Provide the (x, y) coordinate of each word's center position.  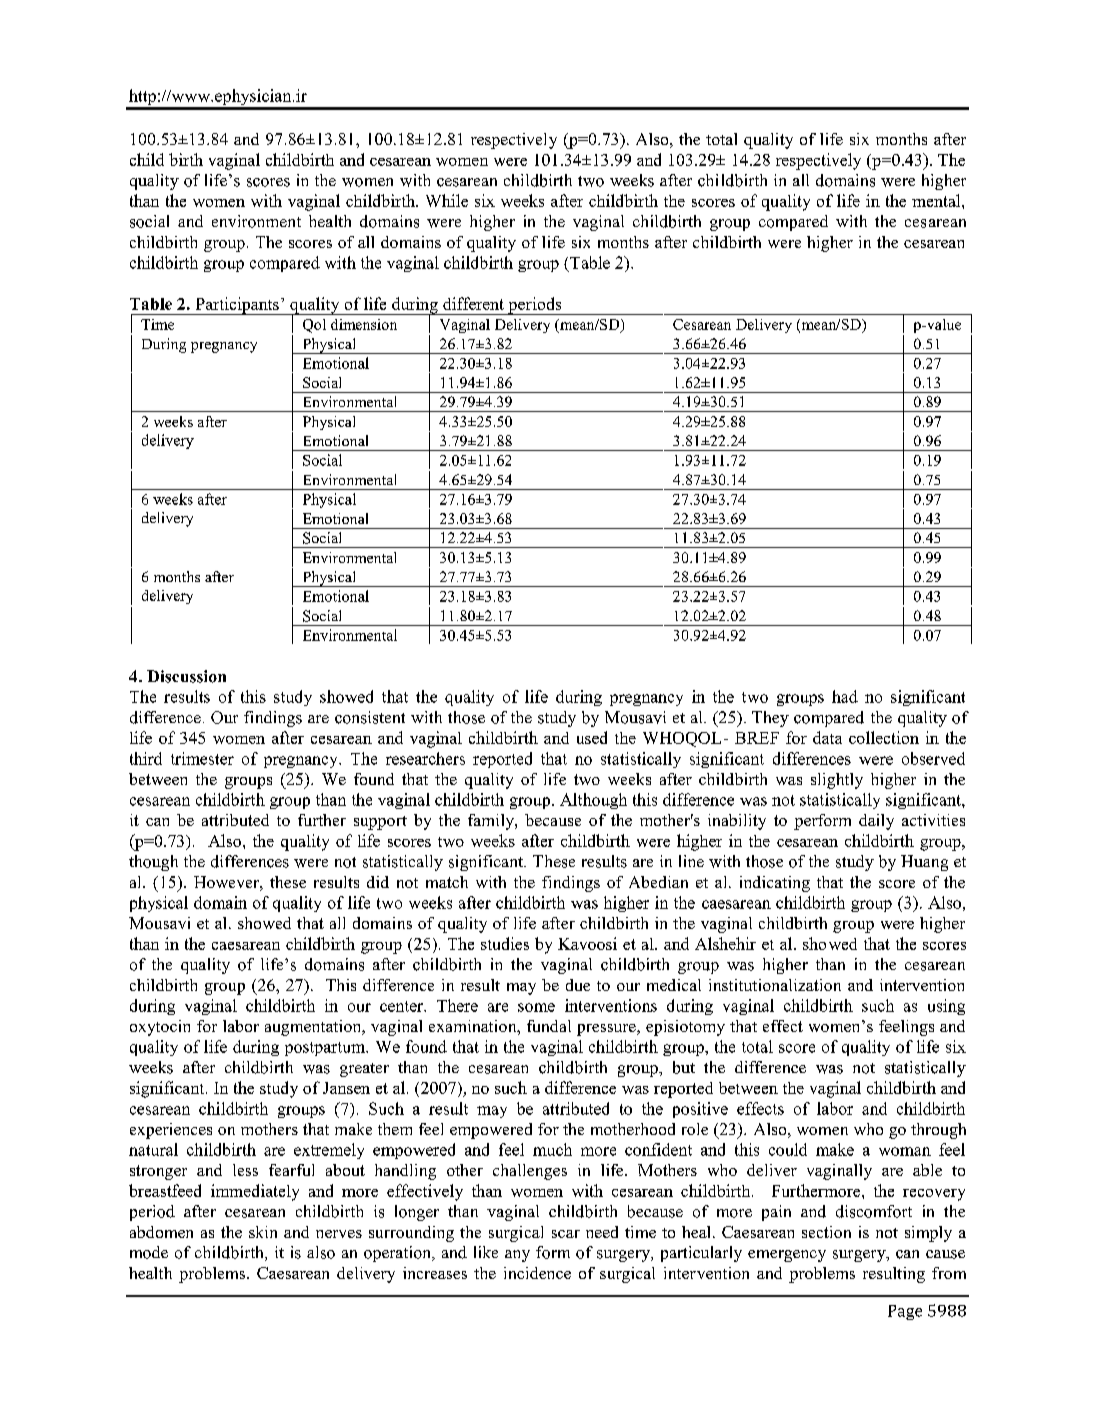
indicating (775, 884)
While (447, 200)
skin (263, 1232)
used (592, 737)
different (473, 303)
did (378, 882)
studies (505, 943)
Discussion (186, 676)
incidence (537, 1273)
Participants (237, 306)
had (845, 696)
